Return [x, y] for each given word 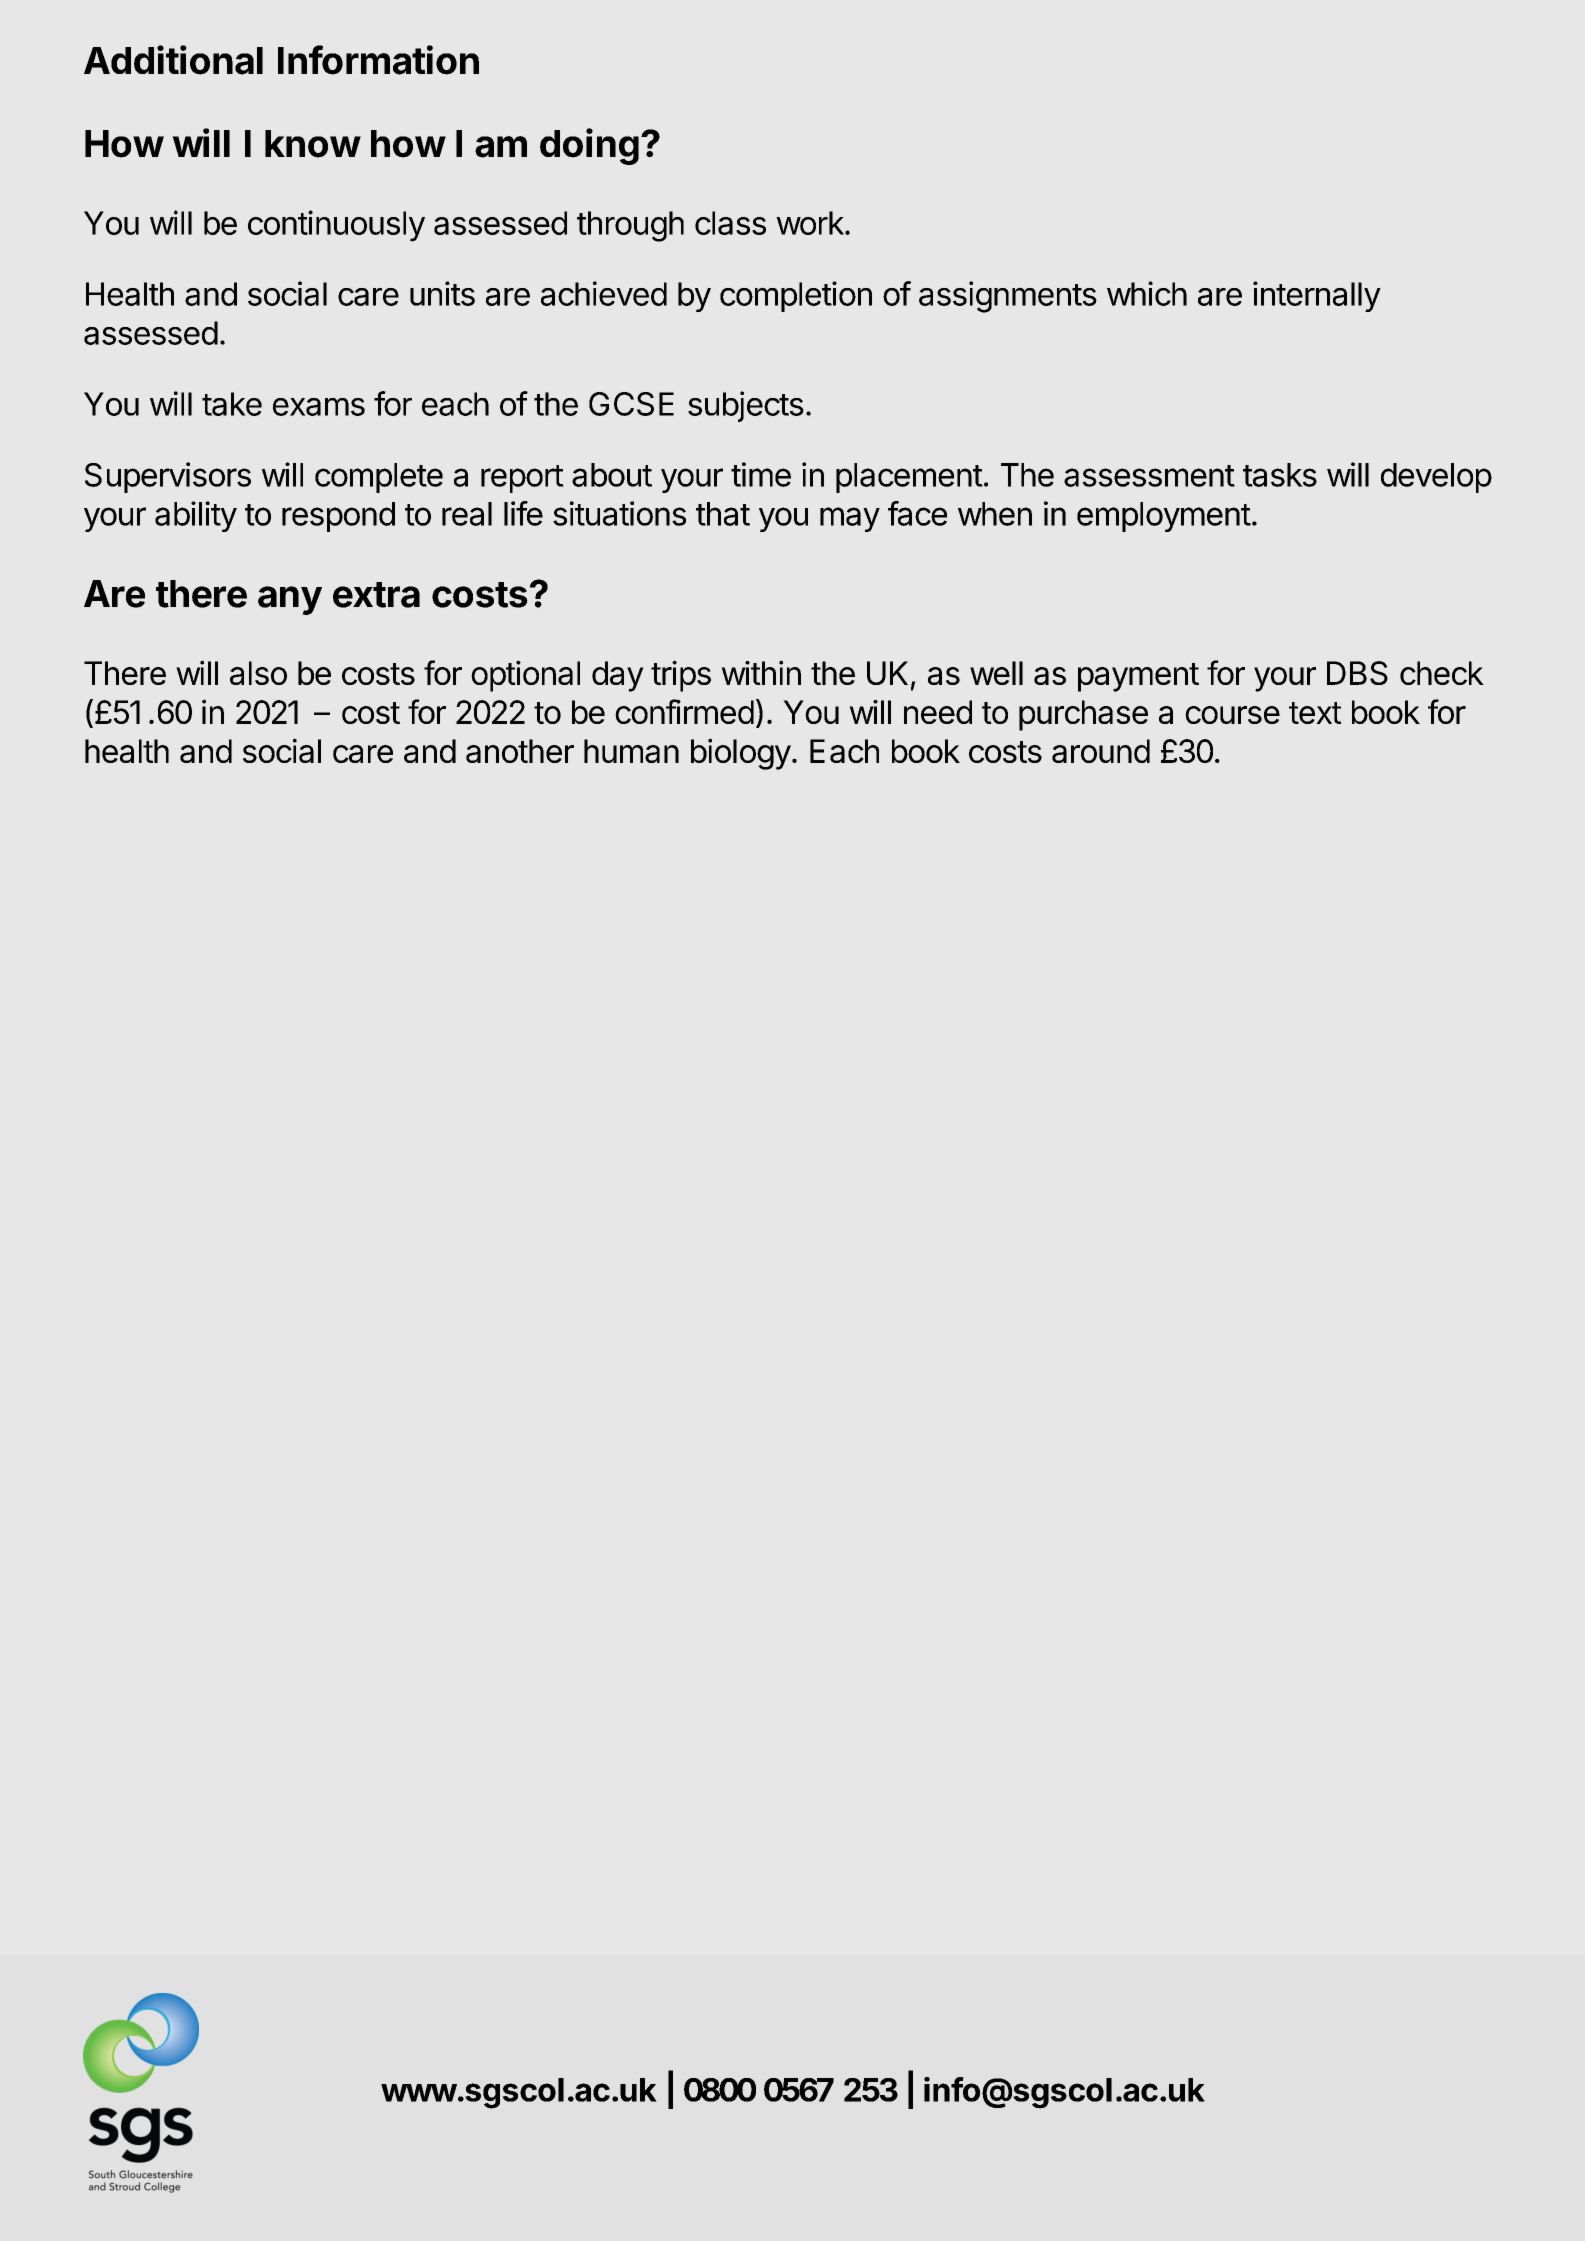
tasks [1280, 475]
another [520, 751]
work [811, 223]
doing [589, 146]
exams [319, 407]
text [1315, 713]
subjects [746, 406]
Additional [173, 60]
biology [741, 754]
